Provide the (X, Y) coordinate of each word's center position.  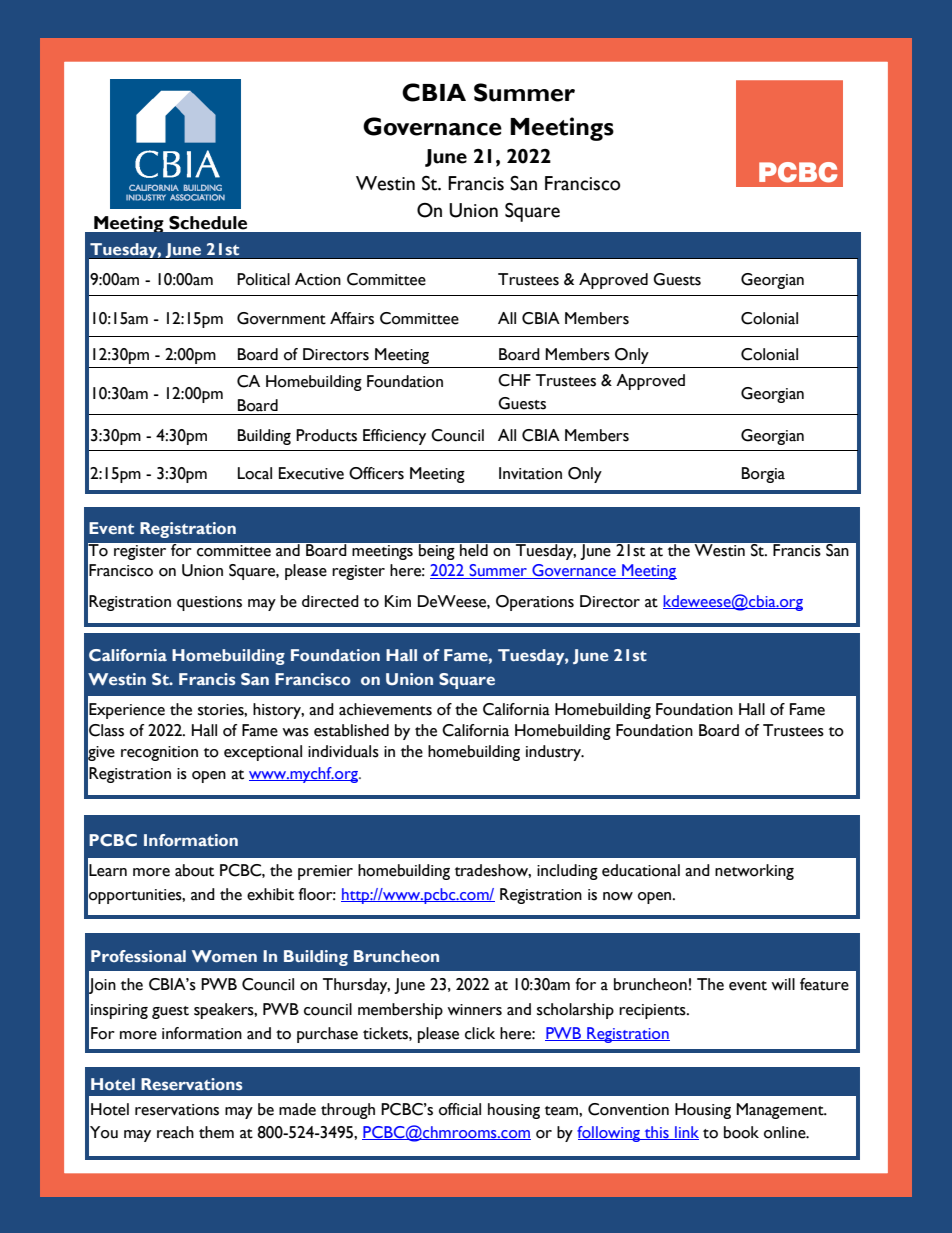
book (741, 1132)
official (460, 1109)
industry (555, 753)
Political (263, 279)
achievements (385, 709)
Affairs (352, 318)
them (216, 1132)
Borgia (763, 475)
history (278, 711)
